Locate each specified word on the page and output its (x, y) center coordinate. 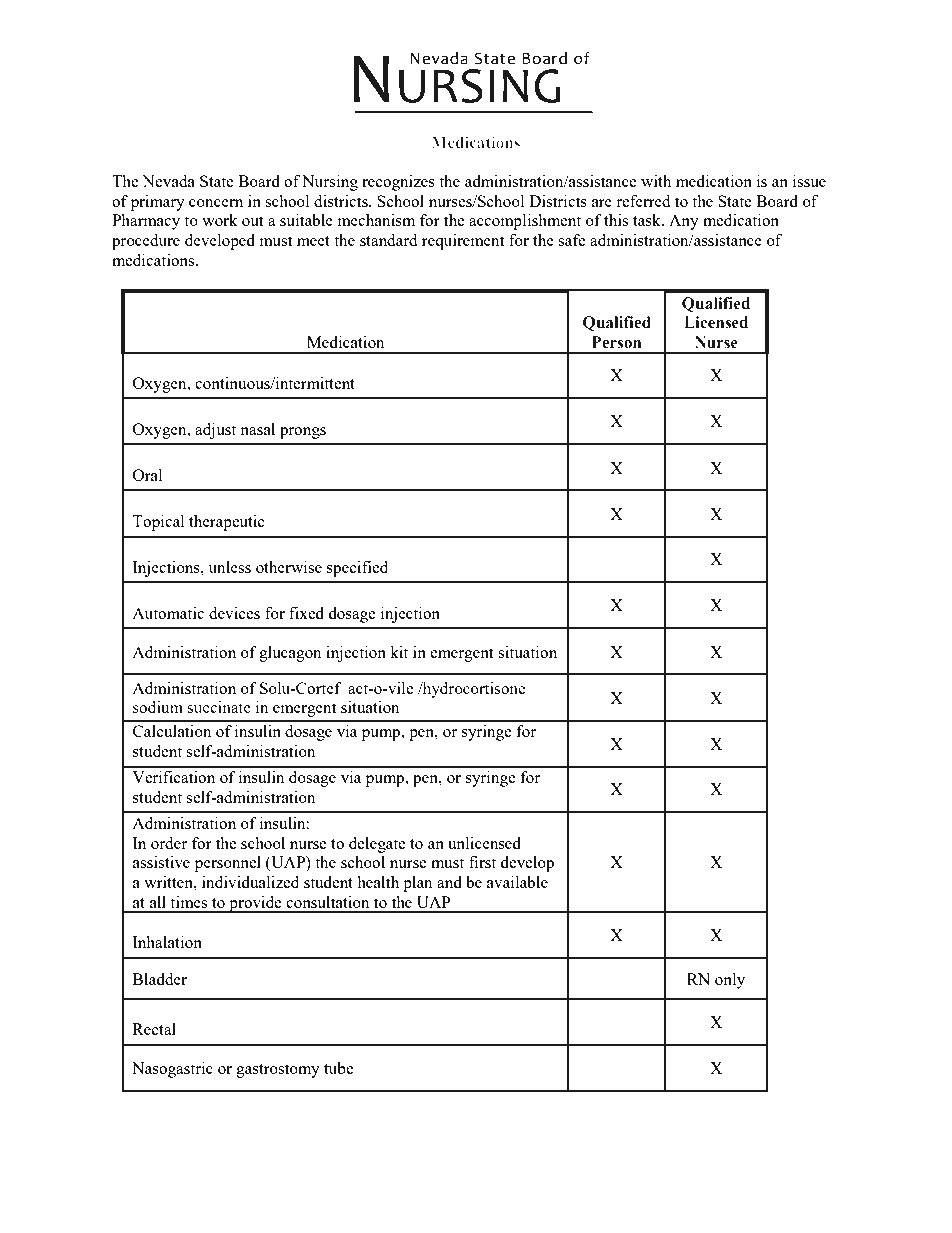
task (648, 220)
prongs (303, 433)
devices (234, 613)
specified (357, 569)
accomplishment (525, 222)
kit (399, 652)
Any (684, 222)
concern (216, 203)
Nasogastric (172, 1070)
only (730, 981)
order (169, 843)
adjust (215, 431)
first (482, 862)
